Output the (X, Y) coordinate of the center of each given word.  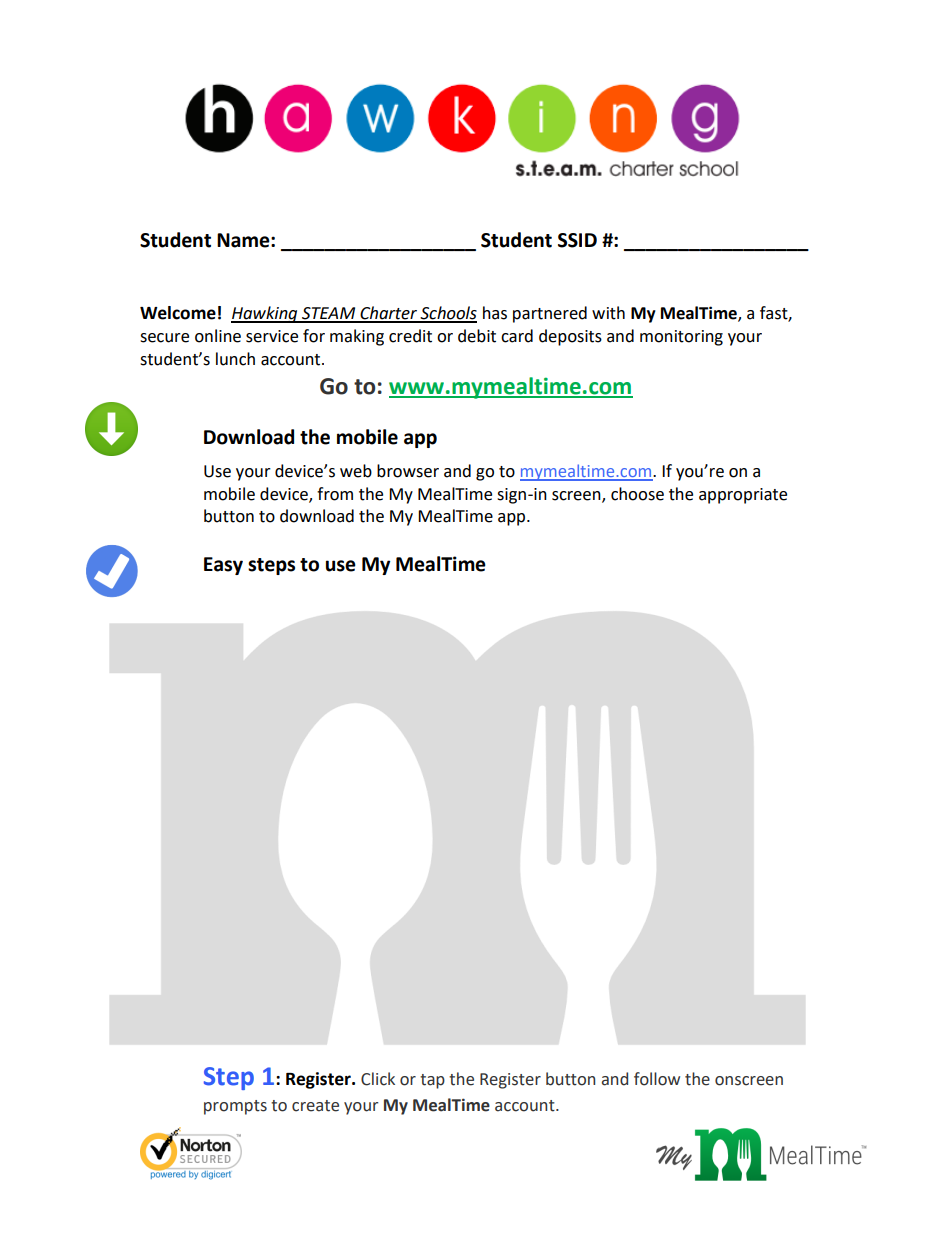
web (356, 471)
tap (432, 1081)
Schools (447, 314)
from (335, 494)
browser (408, 471)
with (608, 313)
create (315, 1106)
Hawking (265, 314)
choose (637, 494)
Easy (223, 566)
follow (657, 1079)
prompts (235, 1107)
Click (378, 1079)
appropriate (743, 496)
